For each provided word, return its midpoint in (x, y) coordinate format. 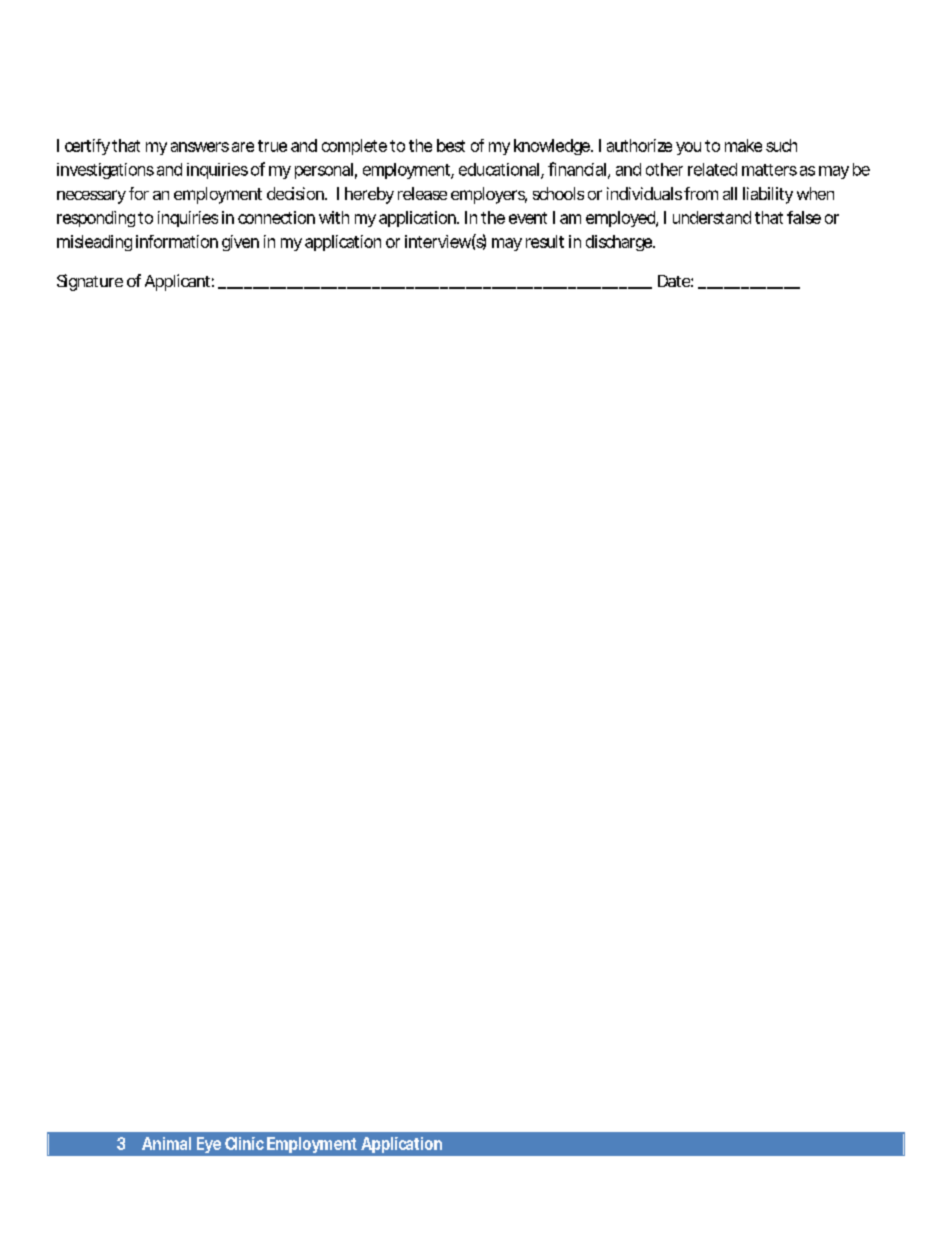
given (240, 243)
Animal (166, 1143)
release (422, 193)
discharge (620, 243)
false (804, 217)
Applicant (179, 282)
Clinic (244, 1143)
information (177, 241)
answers (200, 147)
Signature (90, 282)
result (545, 241)
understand (712, 217)
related (712, 169)
